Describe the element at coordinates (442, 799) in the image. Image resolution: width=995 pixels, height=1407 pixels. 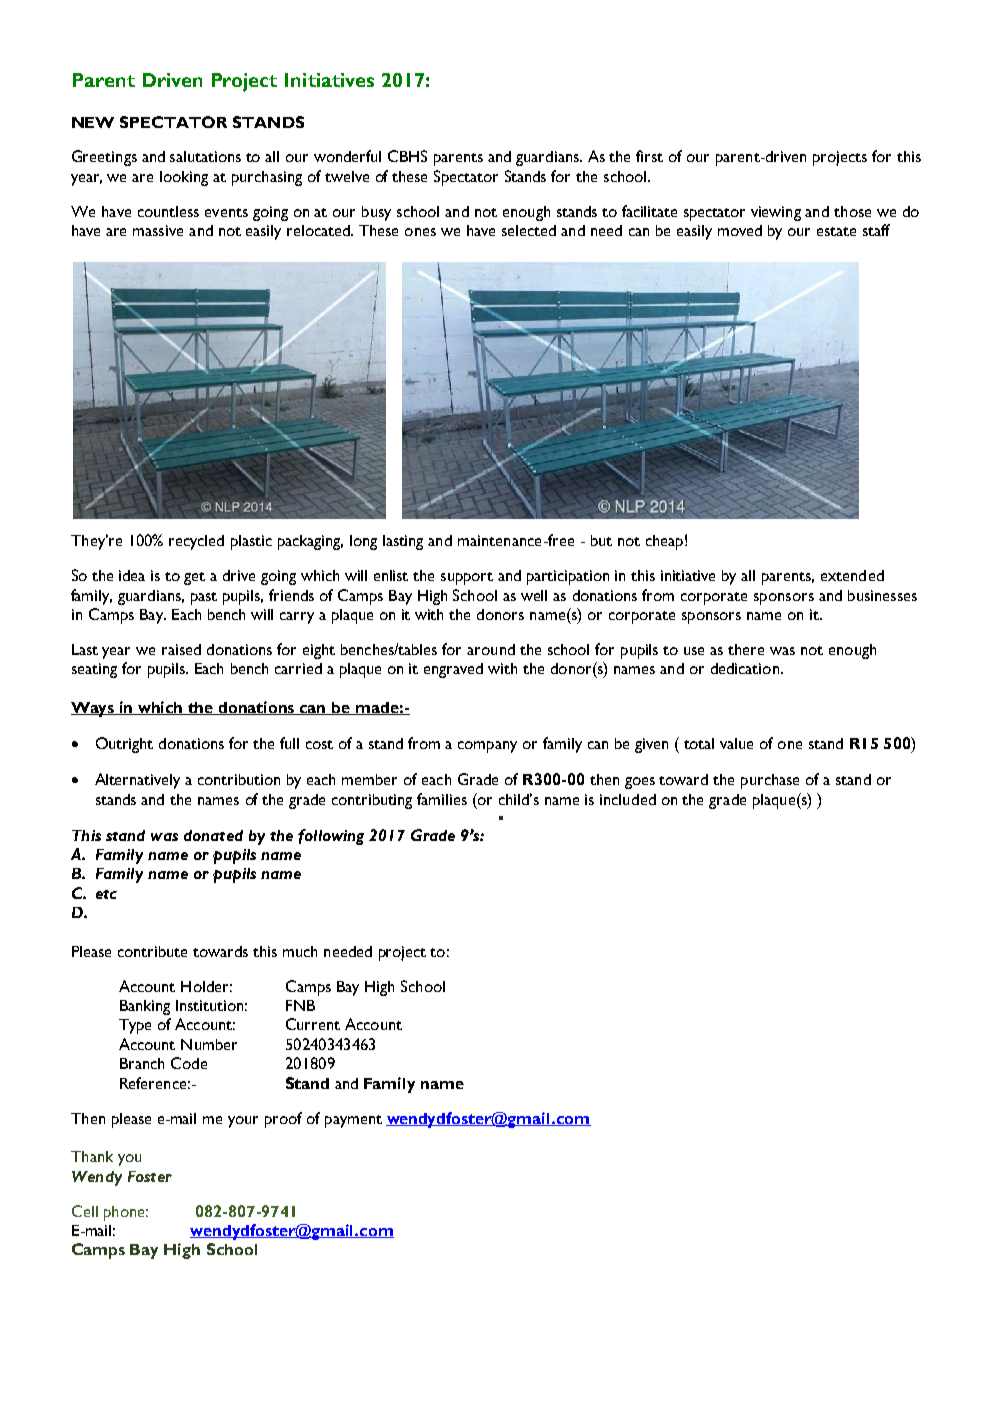
I see `families` at that location.
